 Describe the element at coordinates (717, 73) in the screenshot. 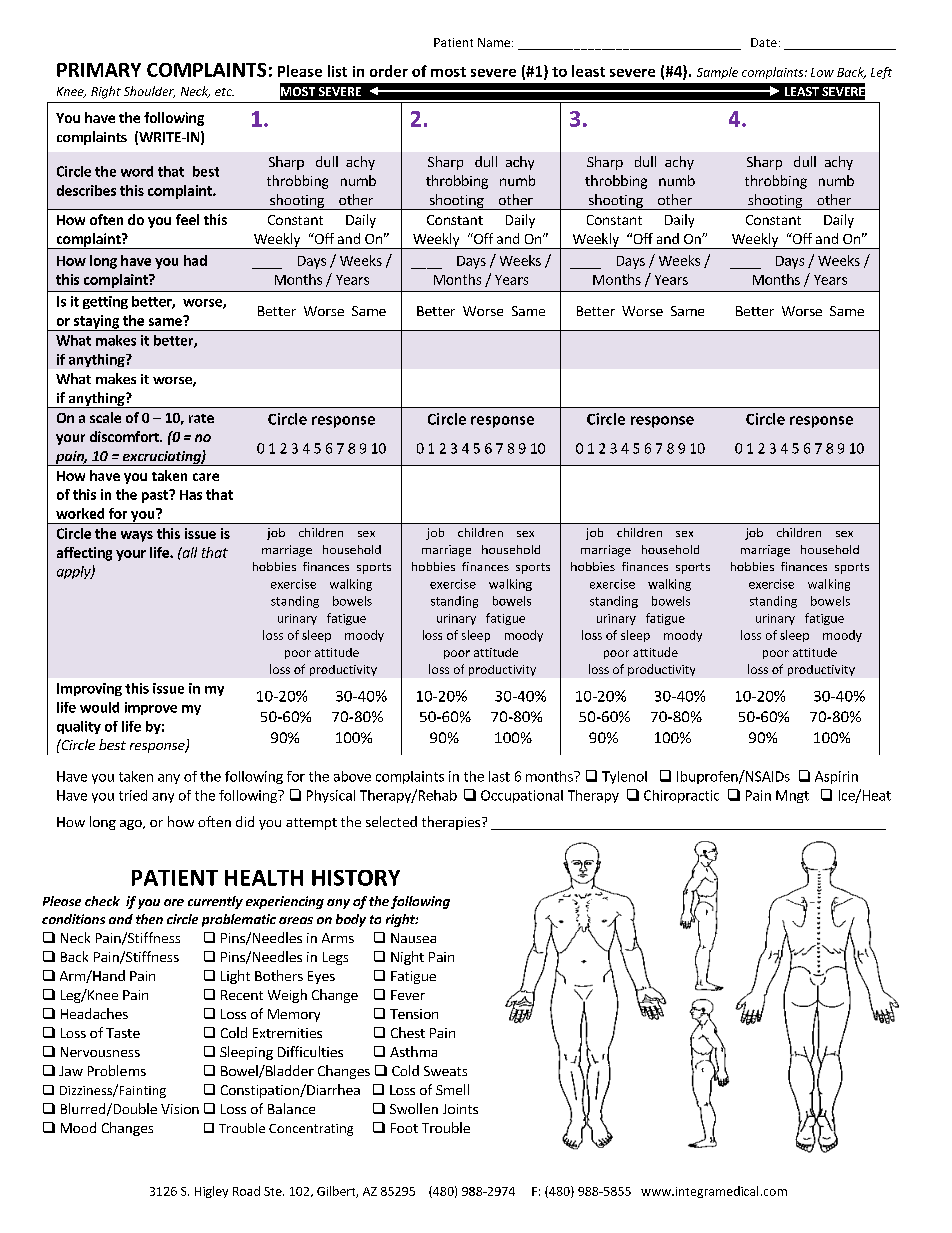

I see `Sample` at that location.
